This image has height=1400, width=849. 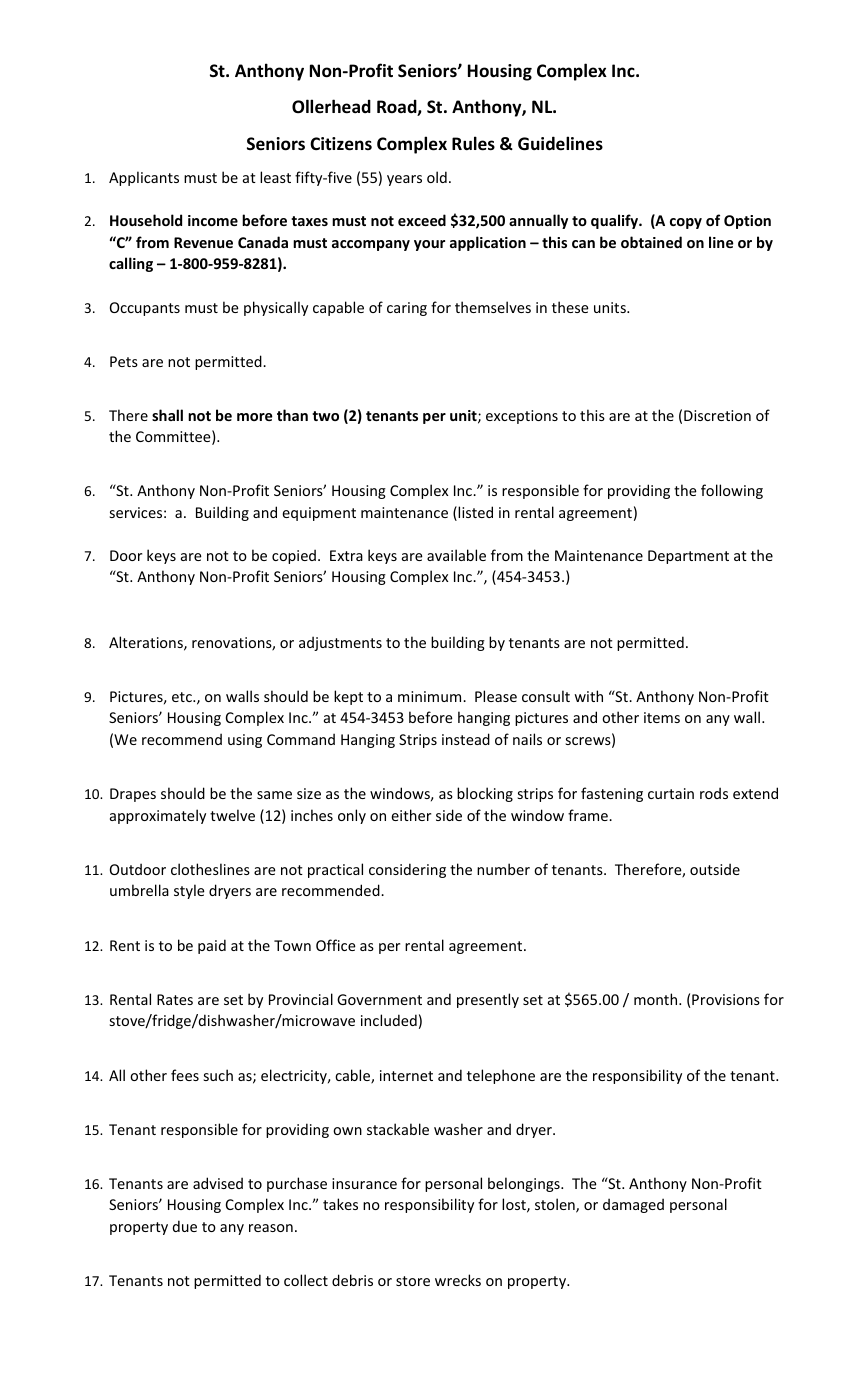 I want to click on income, so click(x=213, y=220).
